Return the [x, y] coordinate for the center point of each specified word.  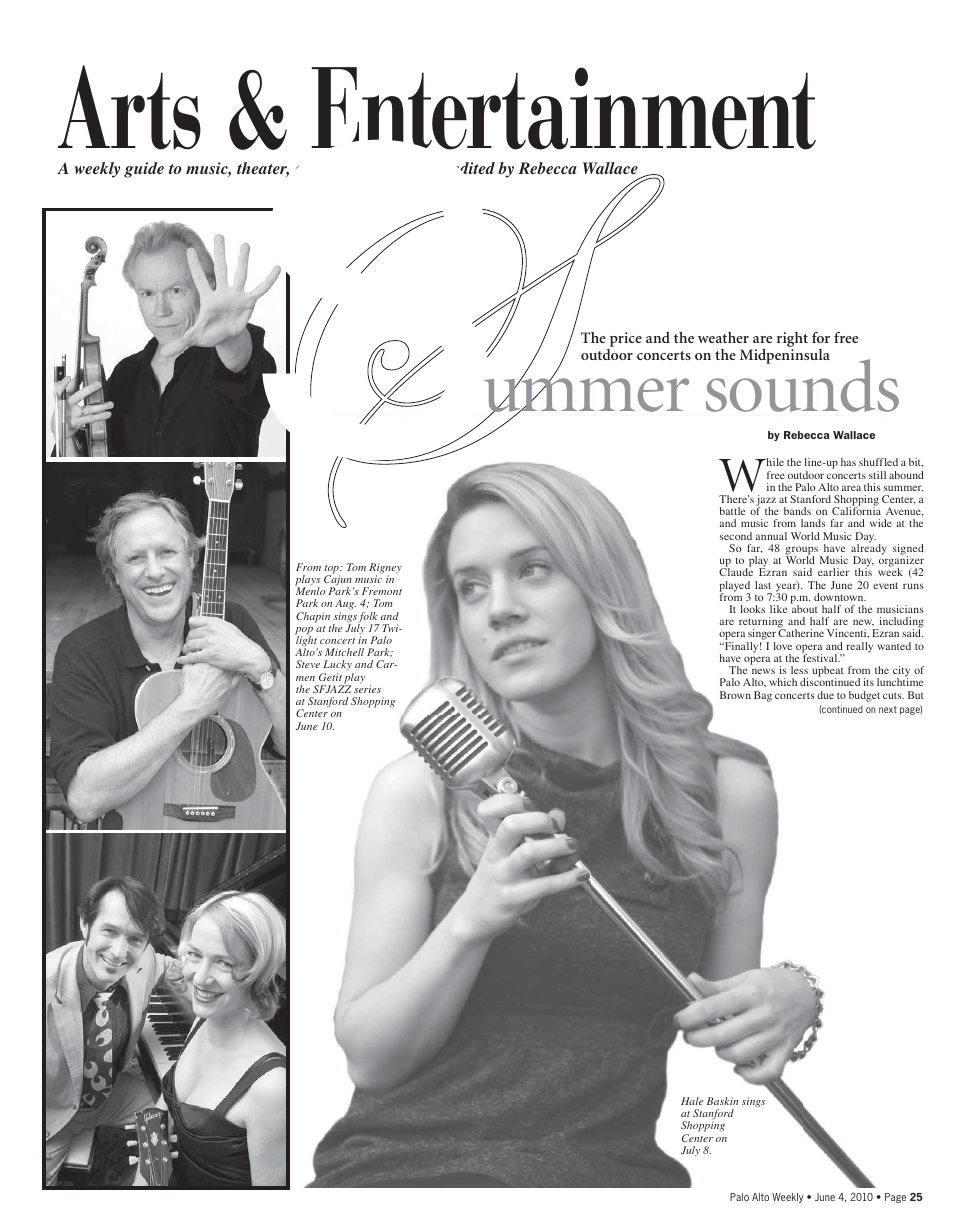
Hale [692, 1101]
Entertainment [563, 108]
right [792, 341]
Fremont [382, 591]
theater [263, 169]
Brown [735, 695]
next [888, 709]
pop [304, 632]
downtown [840, 597]
